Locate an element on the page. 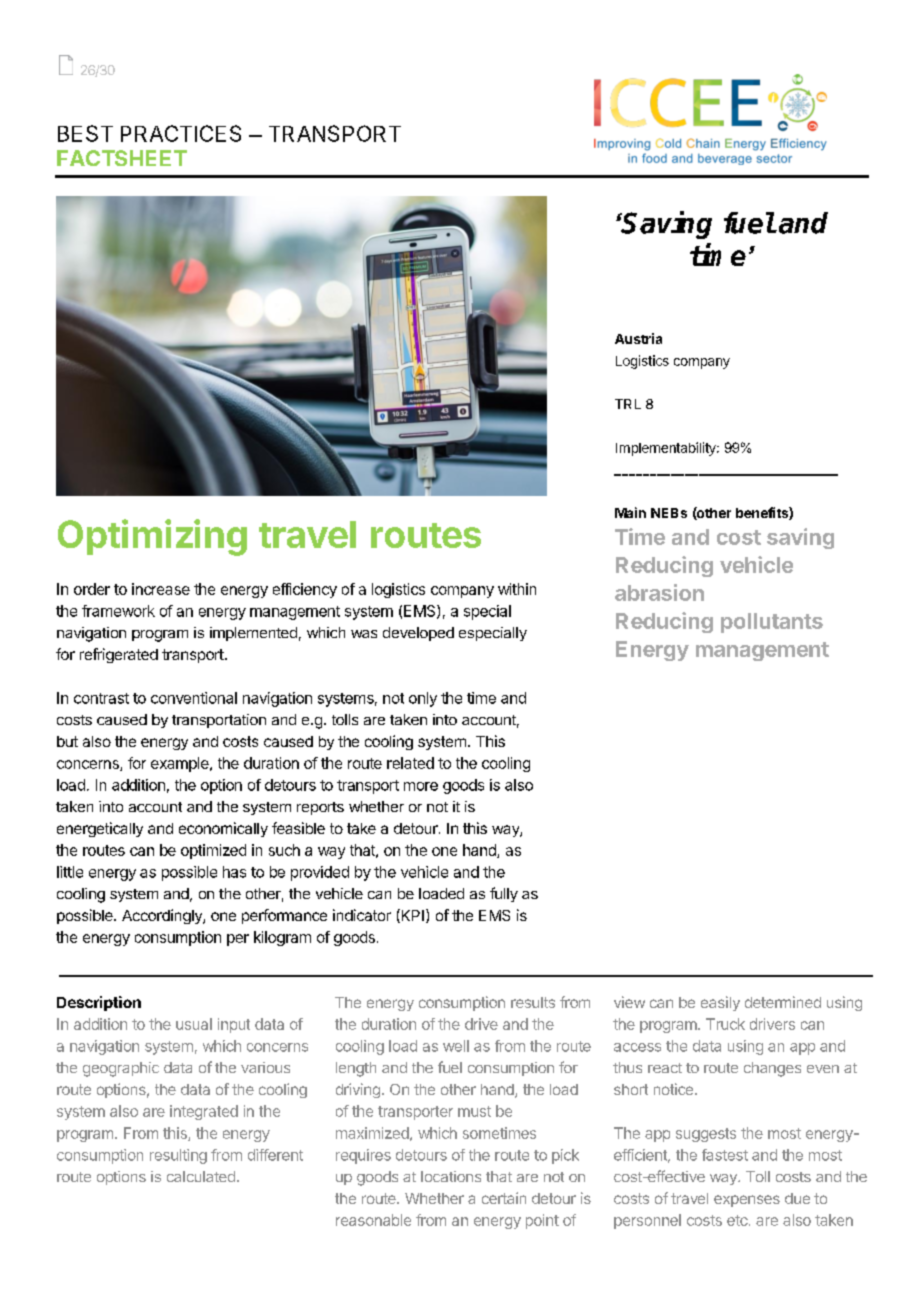 The height and width of the document is (1308, 924). locations is located at coordinates (451, 1176).
